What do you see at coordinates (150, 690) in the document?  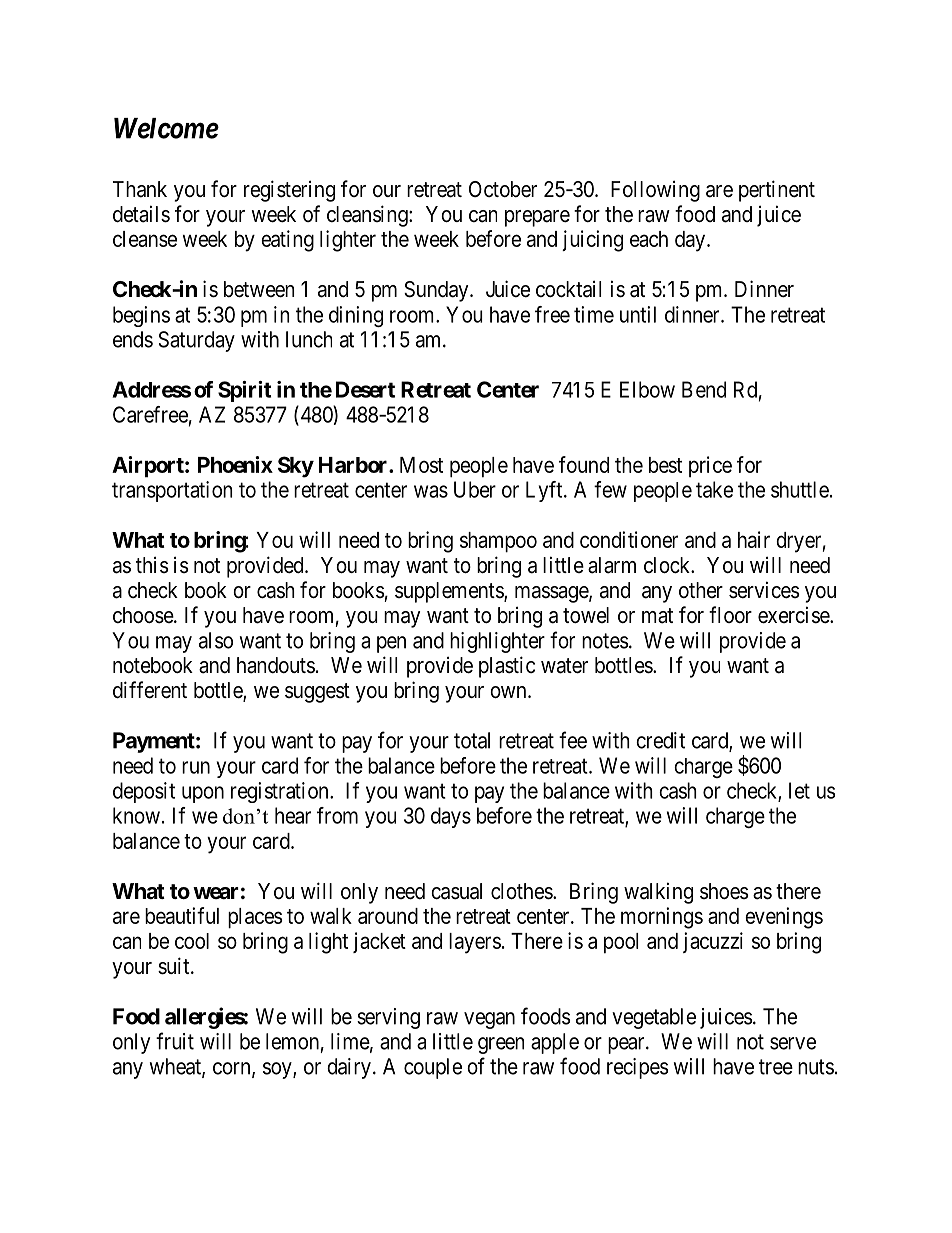 I see `different` at bounding box center [150, 690].
